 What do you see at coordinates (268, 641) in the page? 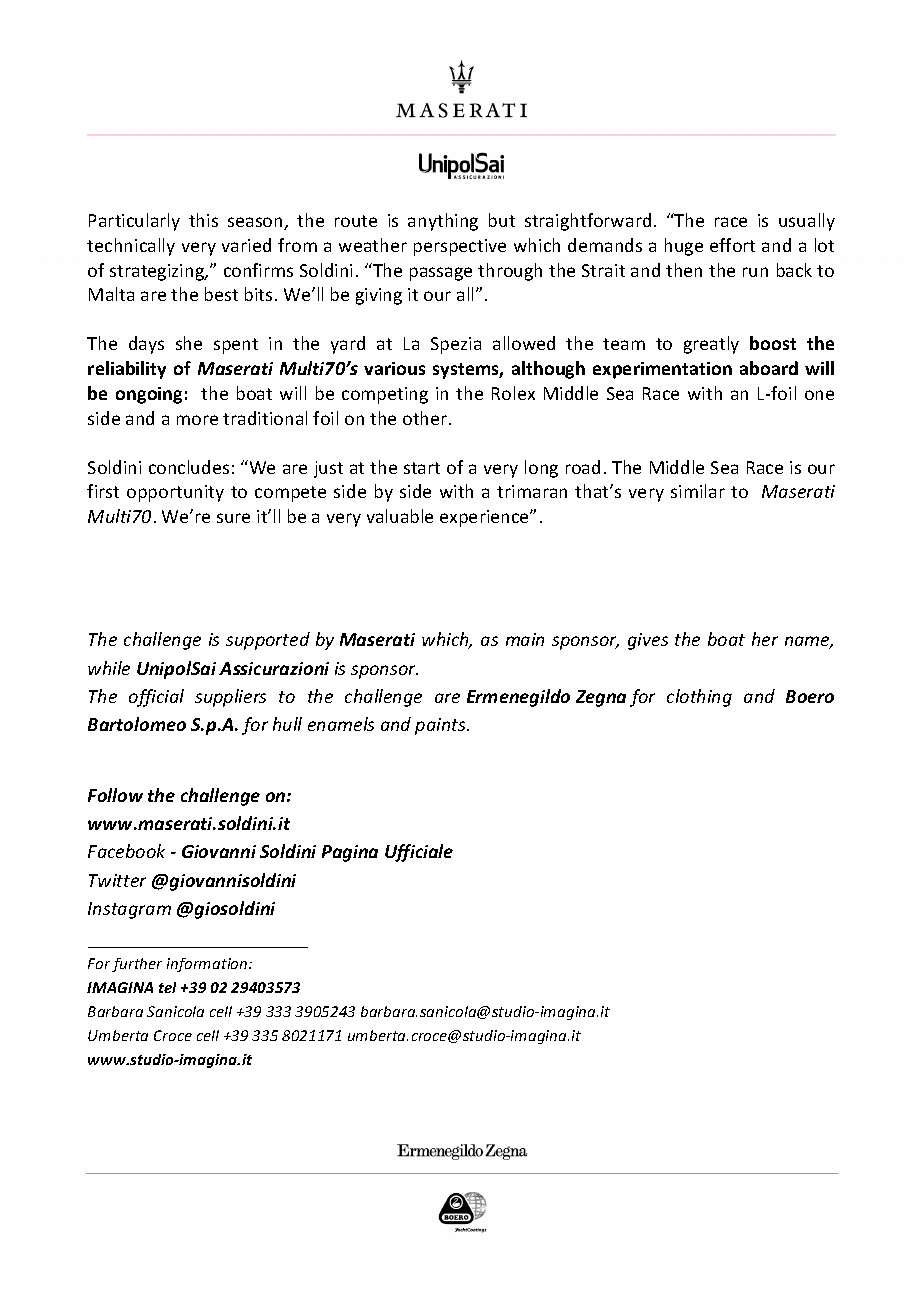
I see `supported` at bounding box center [268, 641].
